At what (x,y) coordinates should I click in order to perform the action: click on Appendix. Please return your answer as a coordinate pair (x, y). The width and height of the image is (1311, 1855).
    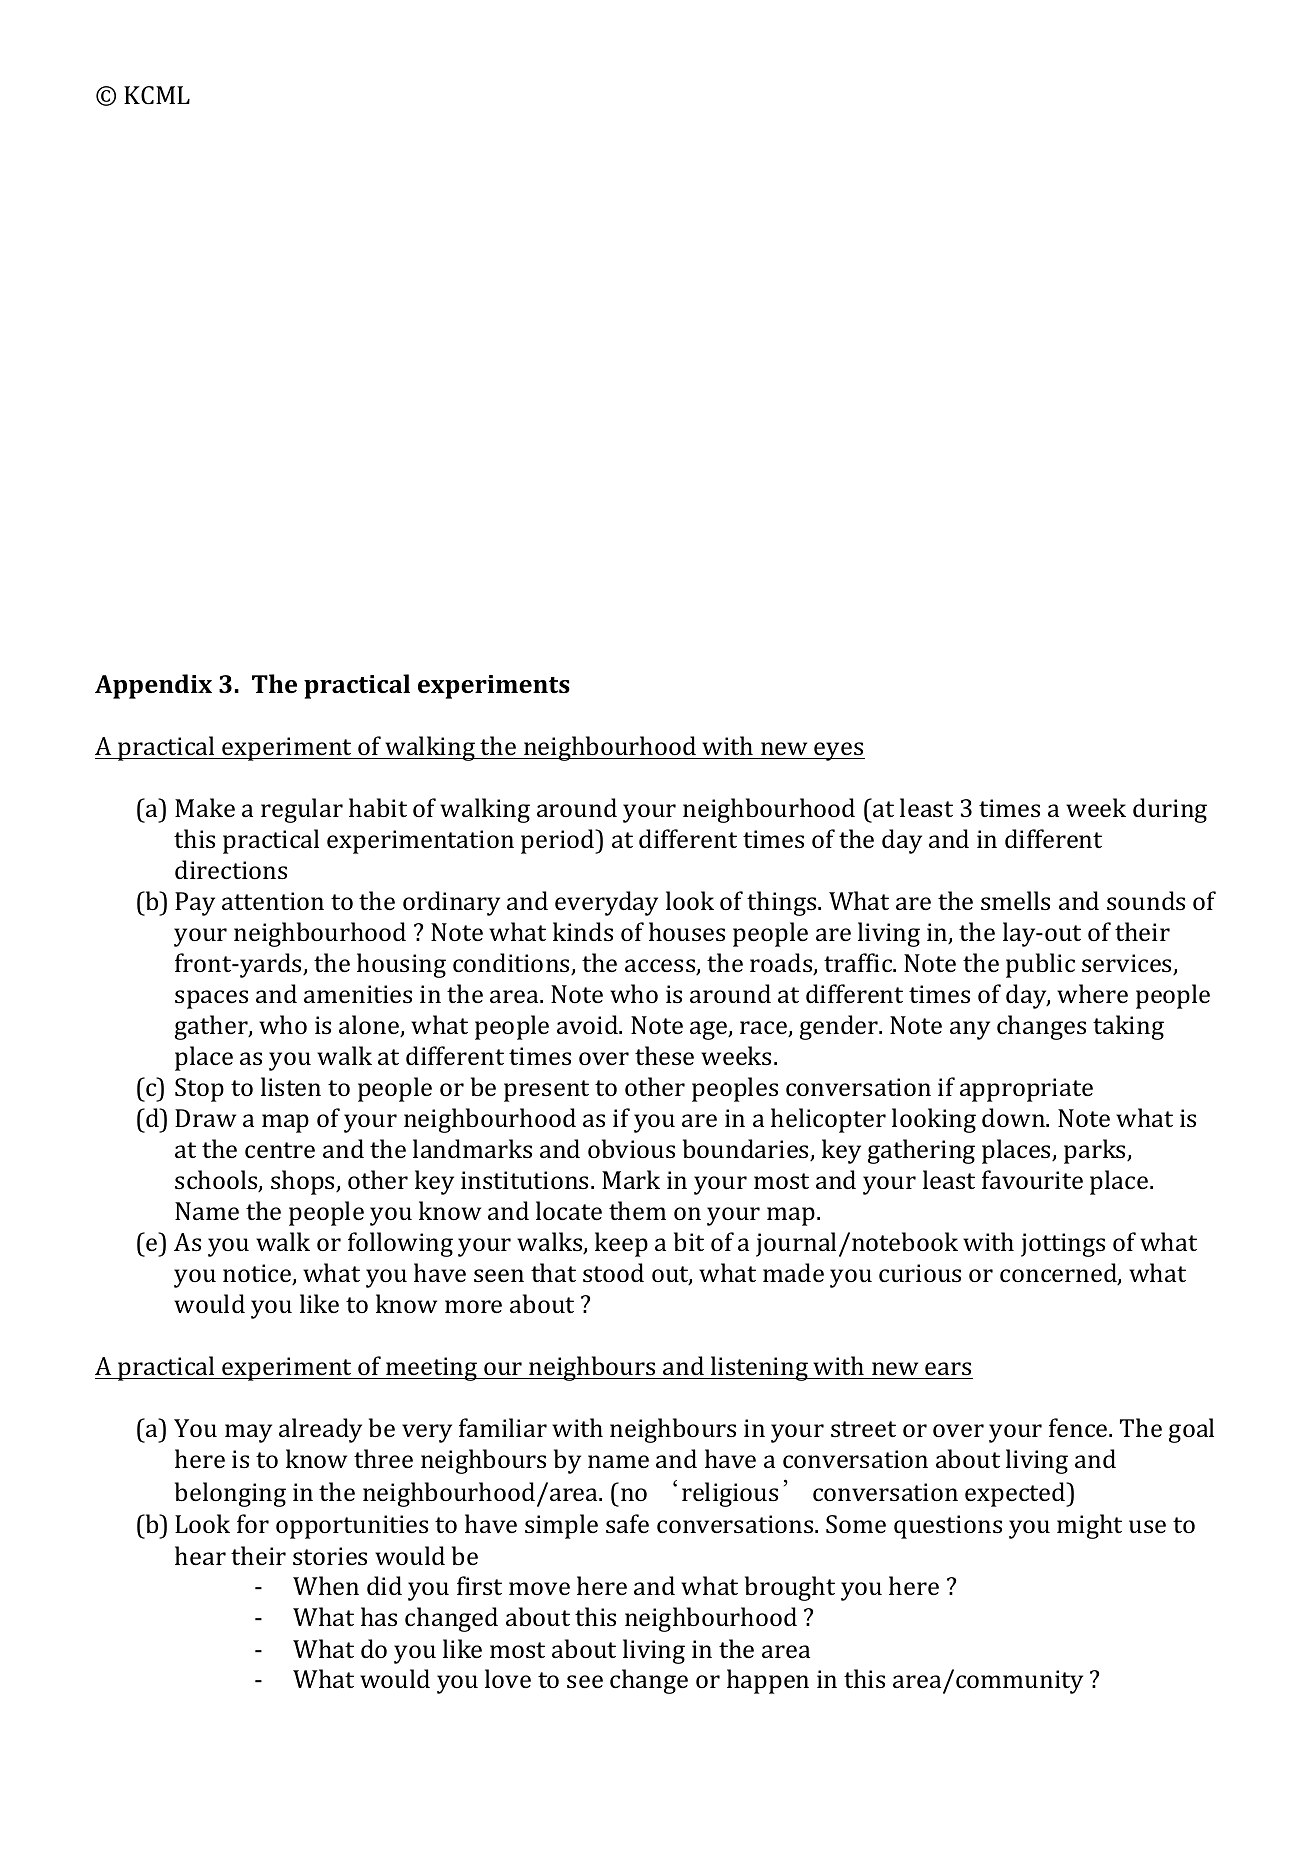
    Looking at the image, I should click on (153, 686).
